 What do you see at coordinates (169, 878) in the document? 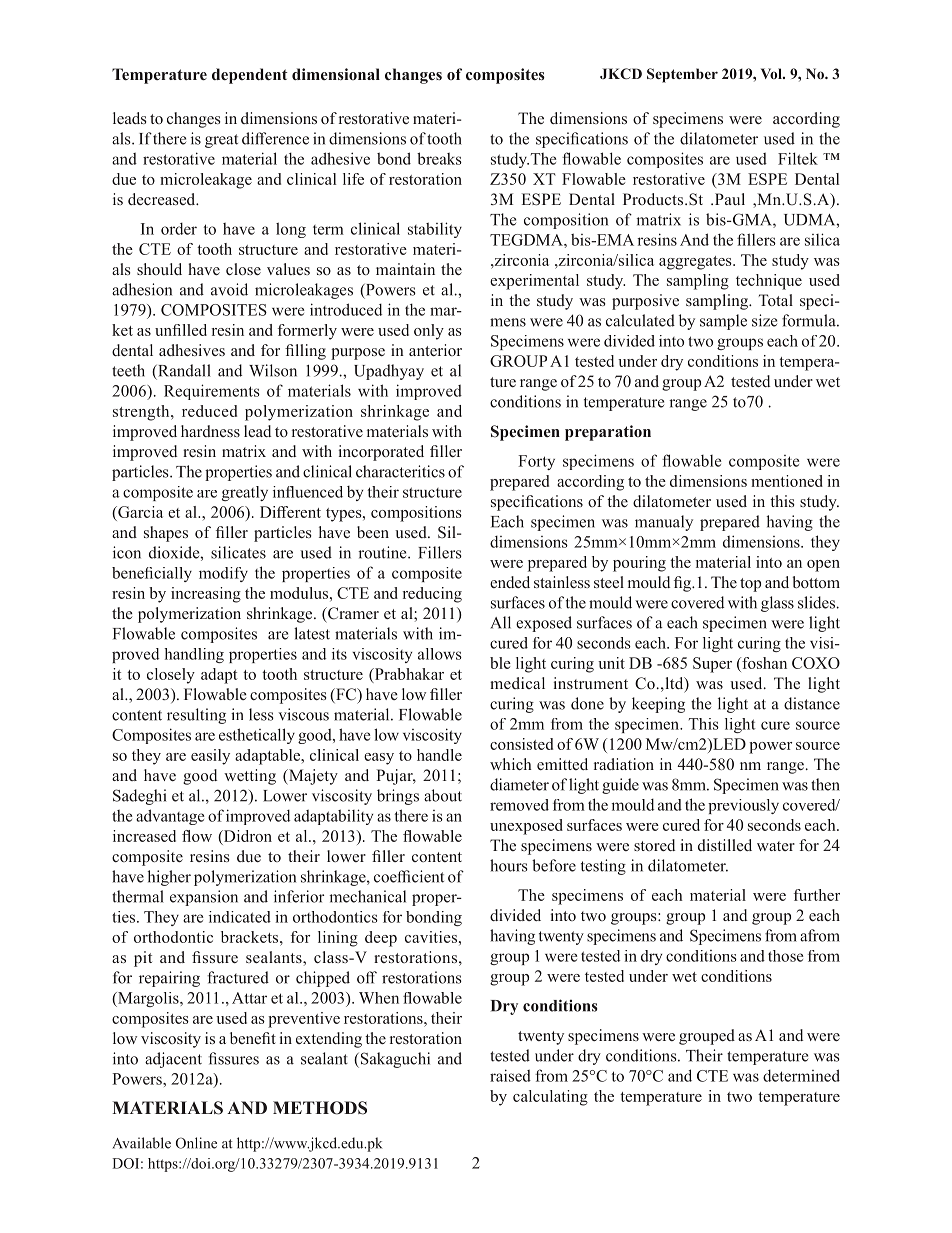
I see `higher` at bounding box center [169, 878].
